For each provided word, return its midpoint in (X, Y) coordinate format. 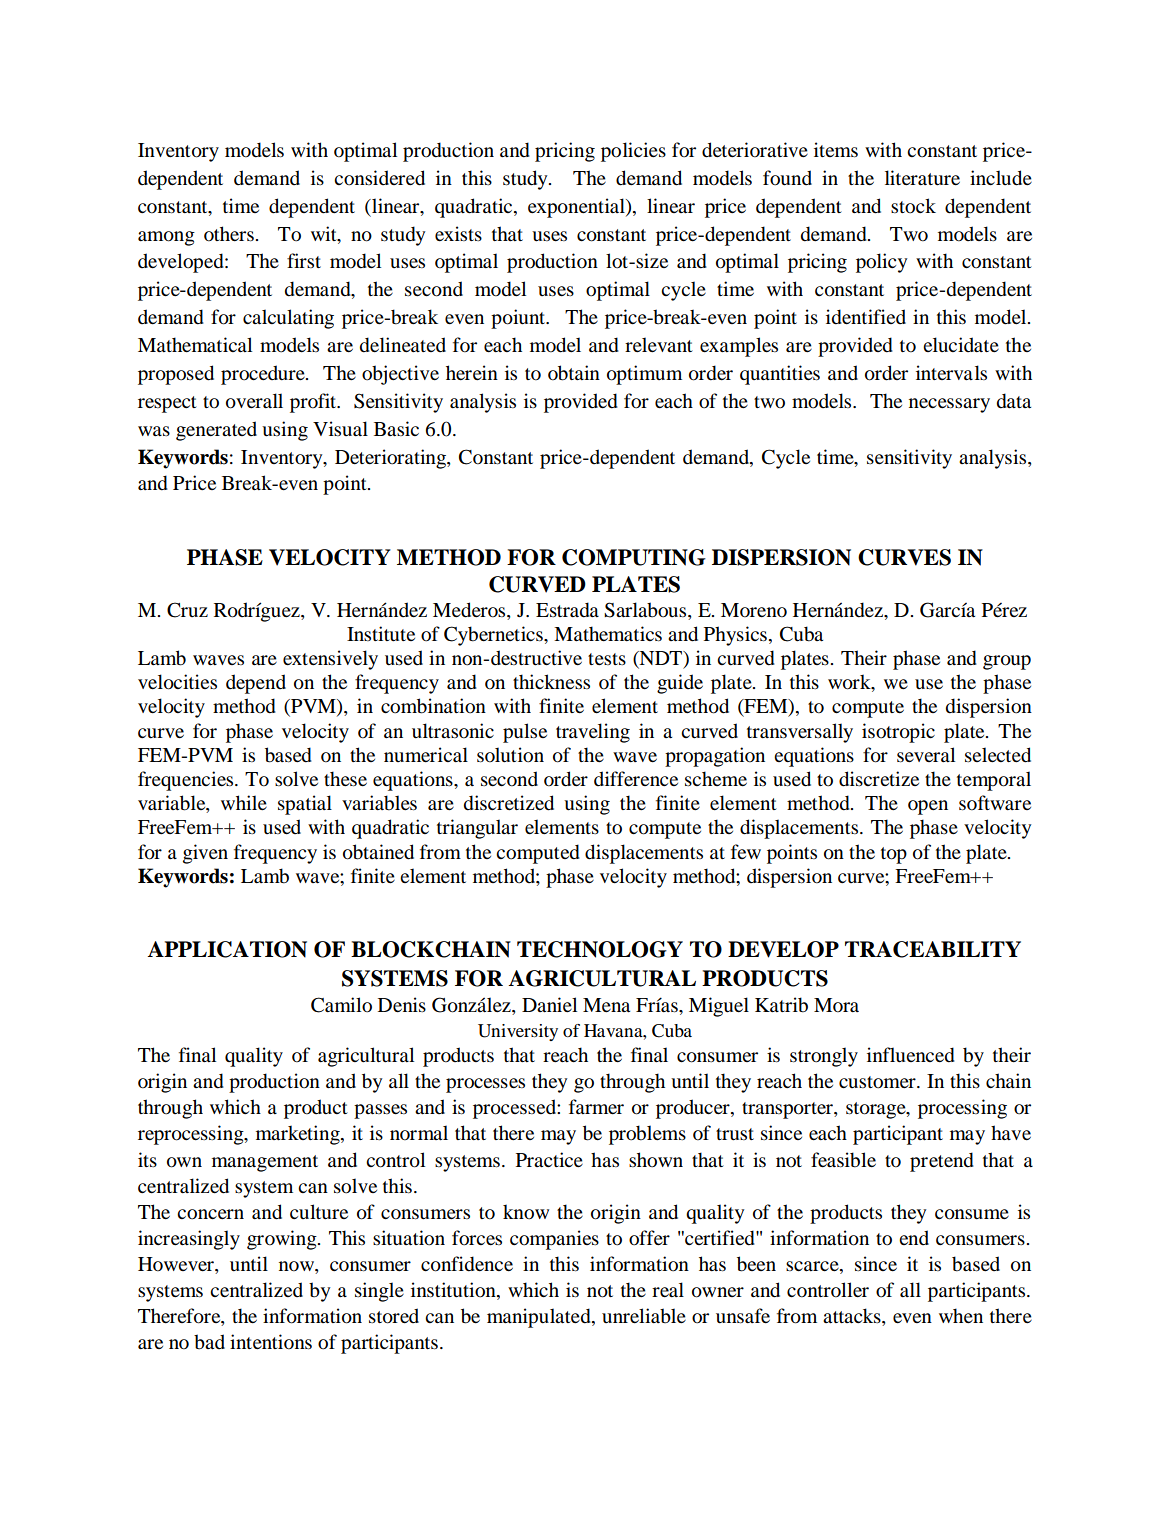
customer (878, 1082)
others (229, 234)
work (850, 683)
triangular (477, 829)
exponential (577, 208)
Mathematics (608, 634)
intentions (271, 1342)
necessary (949, 405)
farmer (596, 1107)
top (894, 855)
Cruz (187, 610)
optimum (644, 375)
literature (922, 178)
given (205, 854)
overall (254, 401)
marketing (299, 1135)
